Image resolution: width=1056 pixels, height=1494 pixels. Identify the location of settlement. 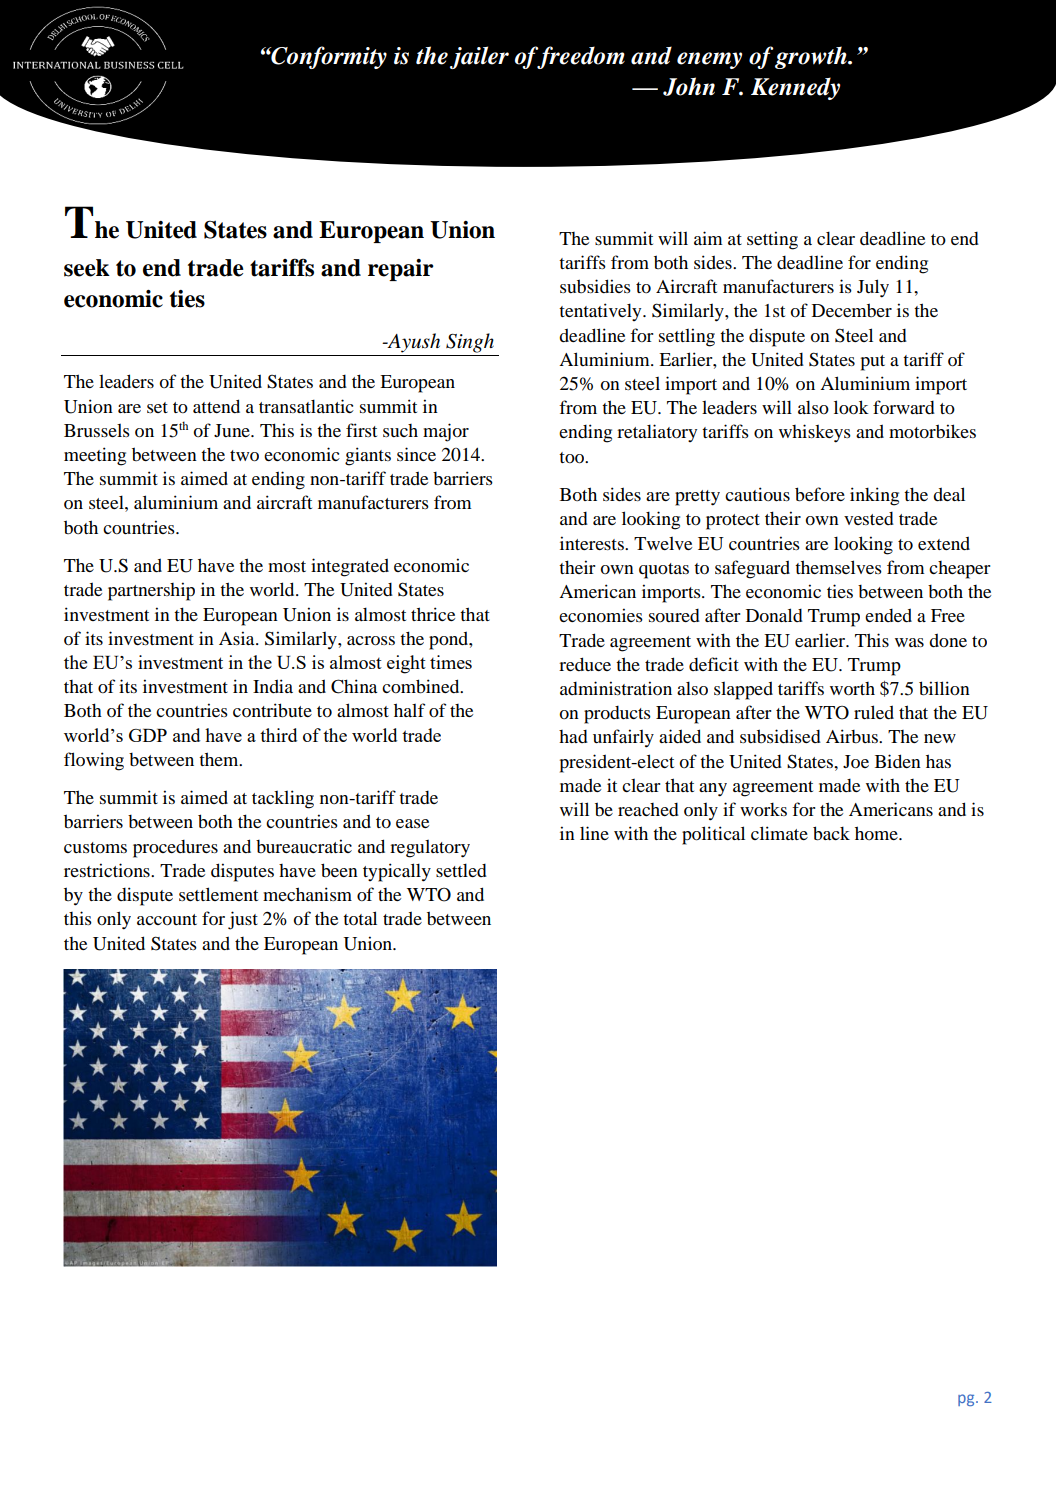
(218, 894).
